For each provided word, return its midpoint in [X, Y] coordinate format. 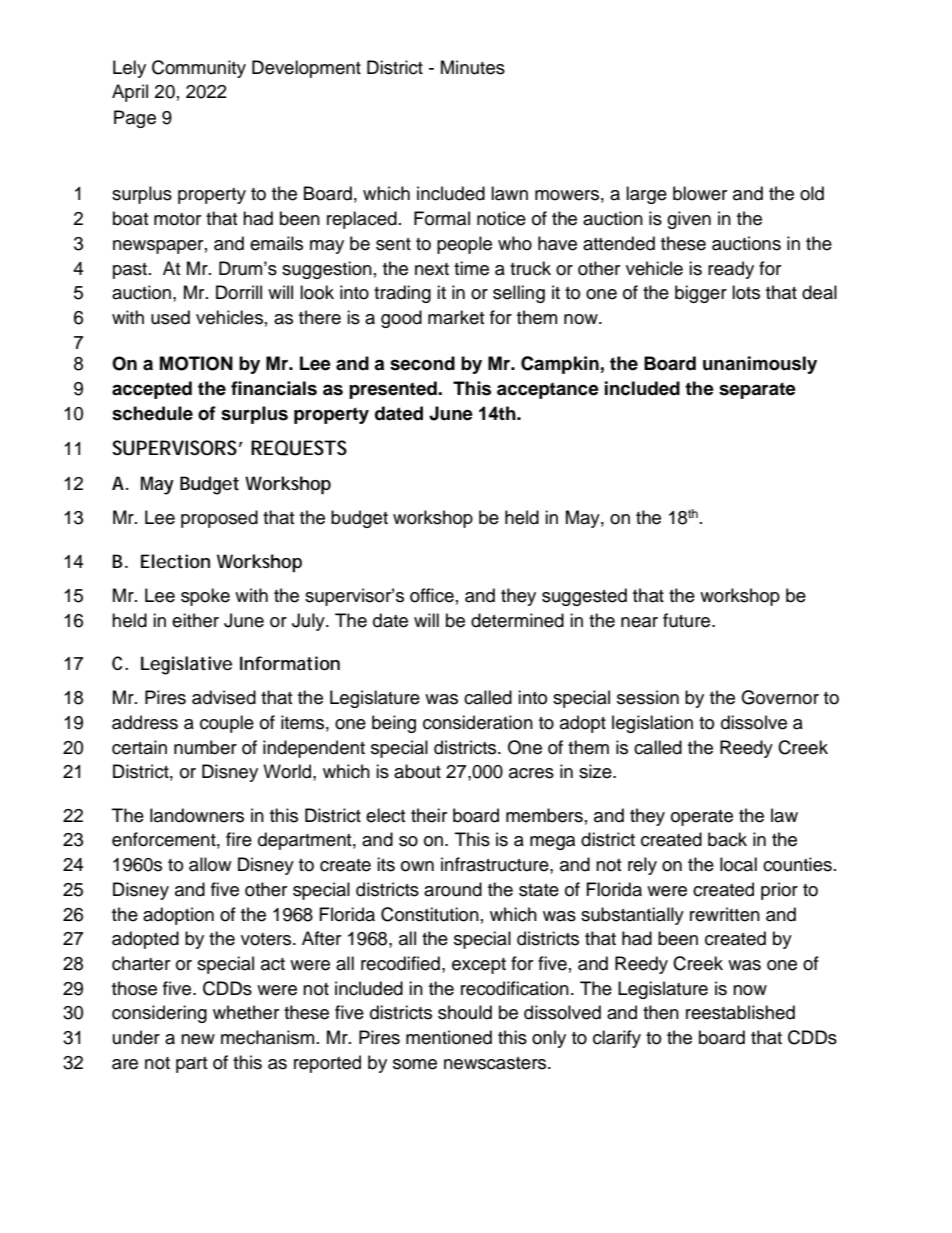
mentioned [449, 1037]
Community [199, 69]
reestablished [740, 1012]
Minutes [473, 67]
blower [700, 193]
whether [246, 1012]
